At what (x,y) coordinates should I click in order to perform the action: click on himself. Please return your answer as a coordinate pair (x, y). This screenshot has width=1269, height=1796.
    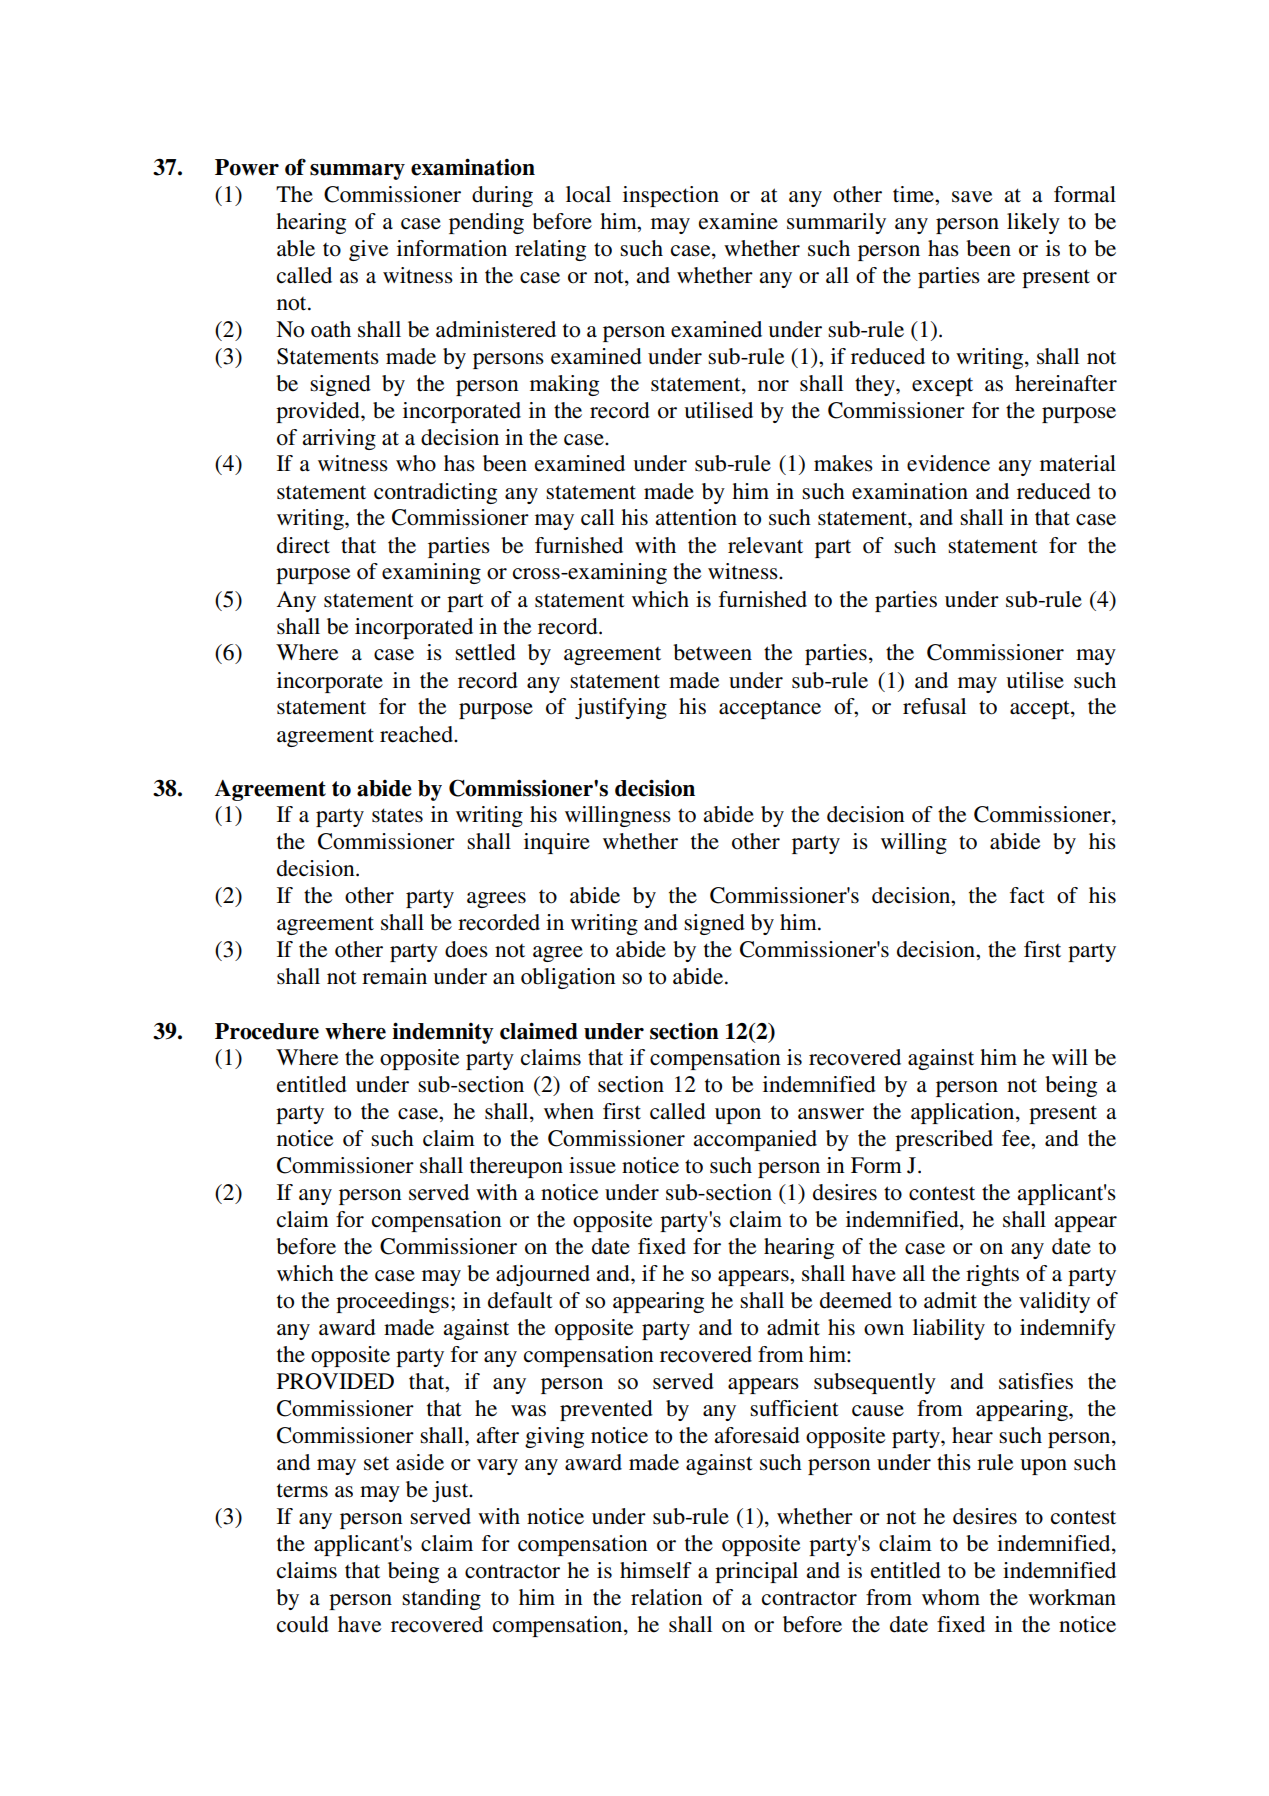
    Looking at the image, I should click on (656, 1570).
